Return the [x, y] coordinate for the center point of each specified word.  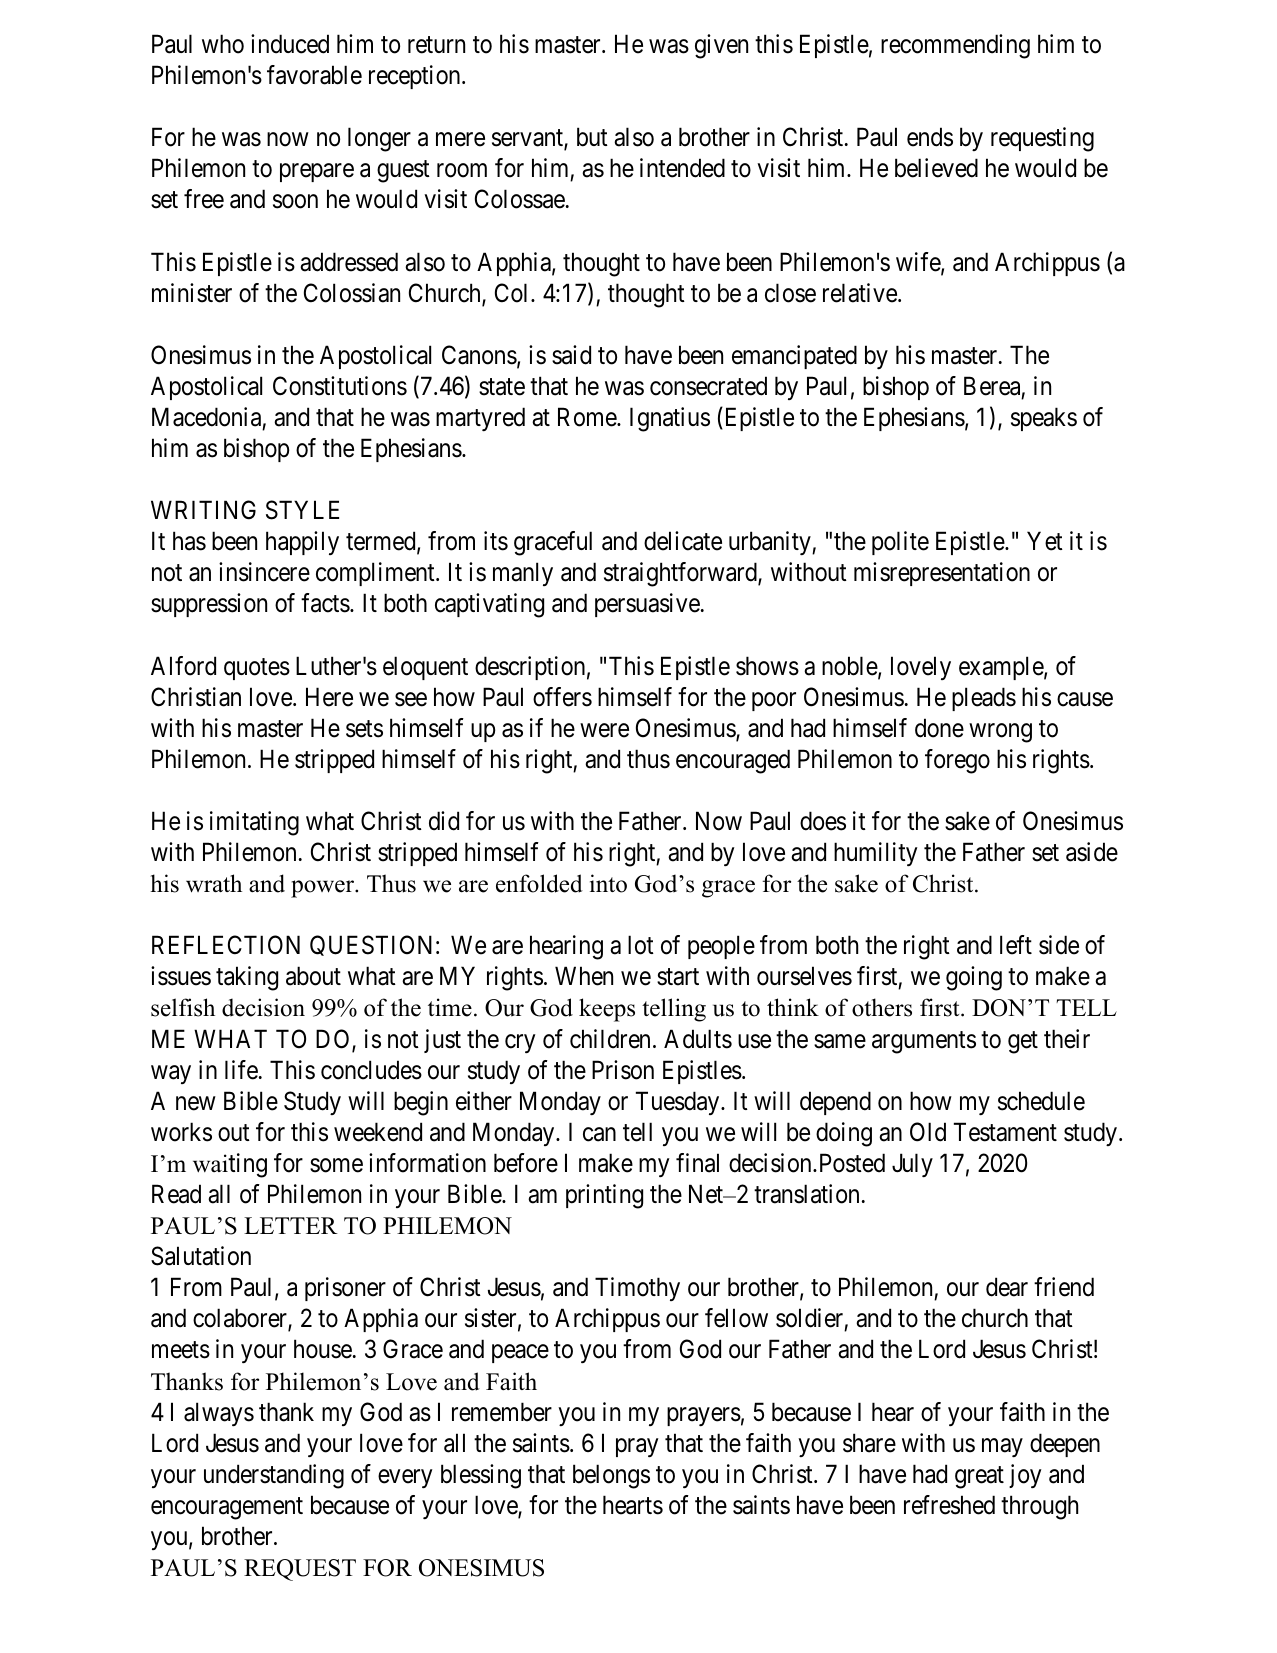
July [912, 1165]
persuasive [647, 605]
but [592, 137]
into [608, 883]
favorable [314, 75]
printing [604, 1196]
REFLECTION [226, 945]
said [571, 355]
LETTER [291, 1225]
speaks [1044, 419]
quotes [257, 669]
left [1016, 945]
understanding [274, 1476]
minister [192, 293]
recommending [955, 46]
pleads [984, 699]
